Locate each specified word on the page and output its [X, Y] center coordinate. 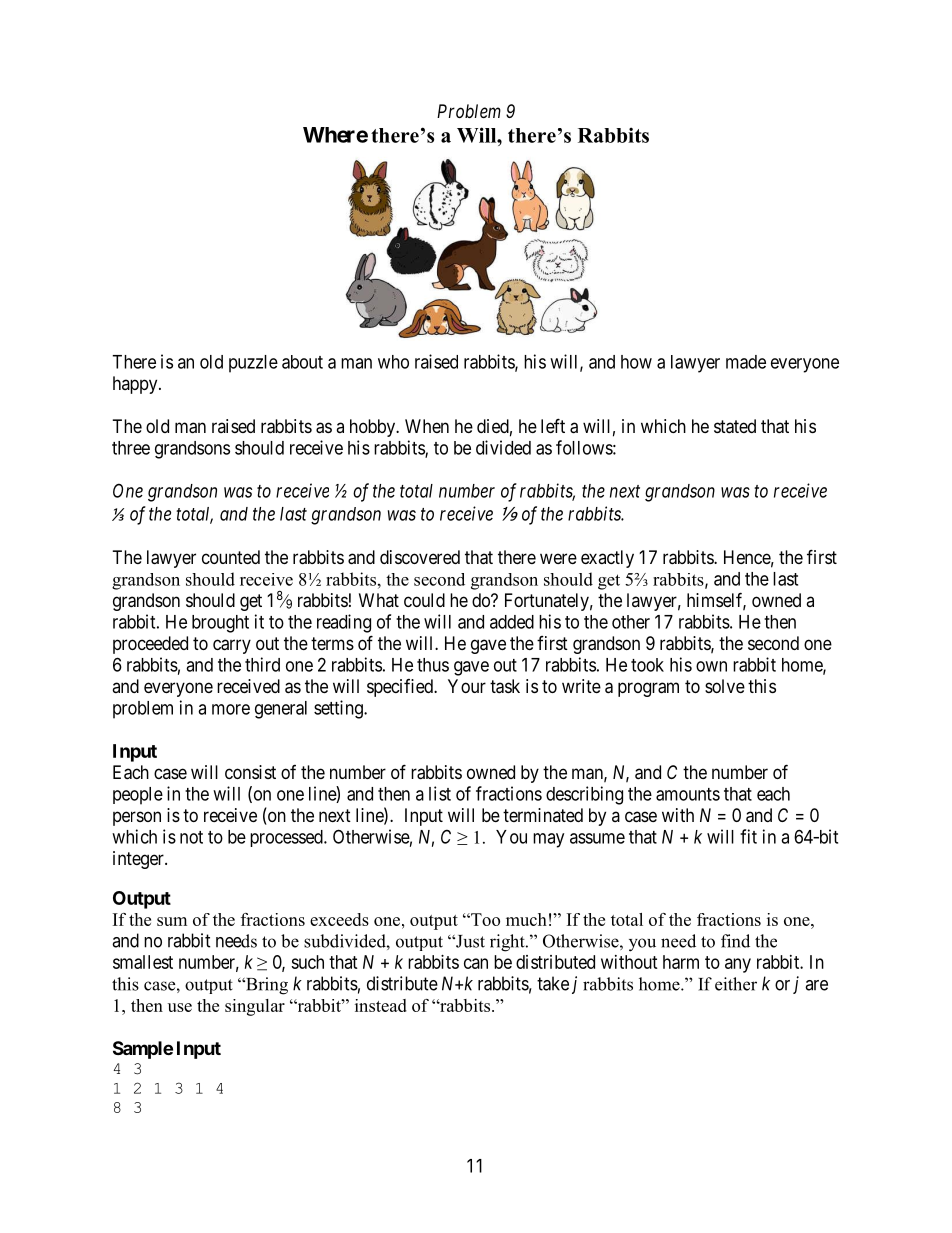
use [180, 1007]
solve [725, 686]
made [746, 362]
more [231, 709]
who [393, 362]
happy [136, 385]
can [476, 963]
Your [467, 686]
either [736, 984]
